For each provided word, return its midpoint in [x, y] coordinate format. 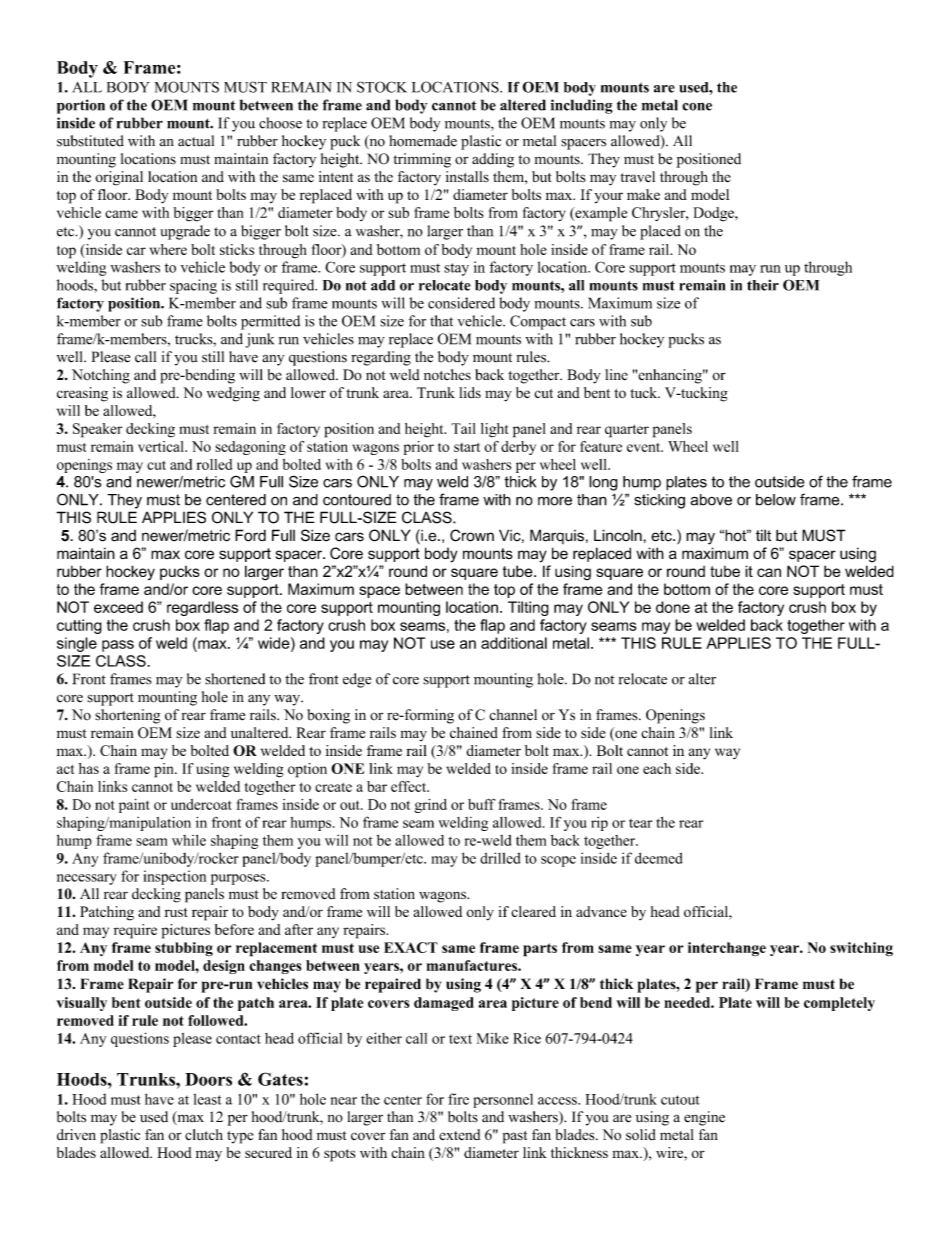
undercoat [201, 804]
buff [481, 804]
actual [196, 141]
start [467, 447]
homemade [423, 141]
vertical [162, 446]
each [657, 768]
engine [704, 1118]
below [776, 500]
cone [697, 107]
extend [459, 1135]
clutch [204, 1135]
